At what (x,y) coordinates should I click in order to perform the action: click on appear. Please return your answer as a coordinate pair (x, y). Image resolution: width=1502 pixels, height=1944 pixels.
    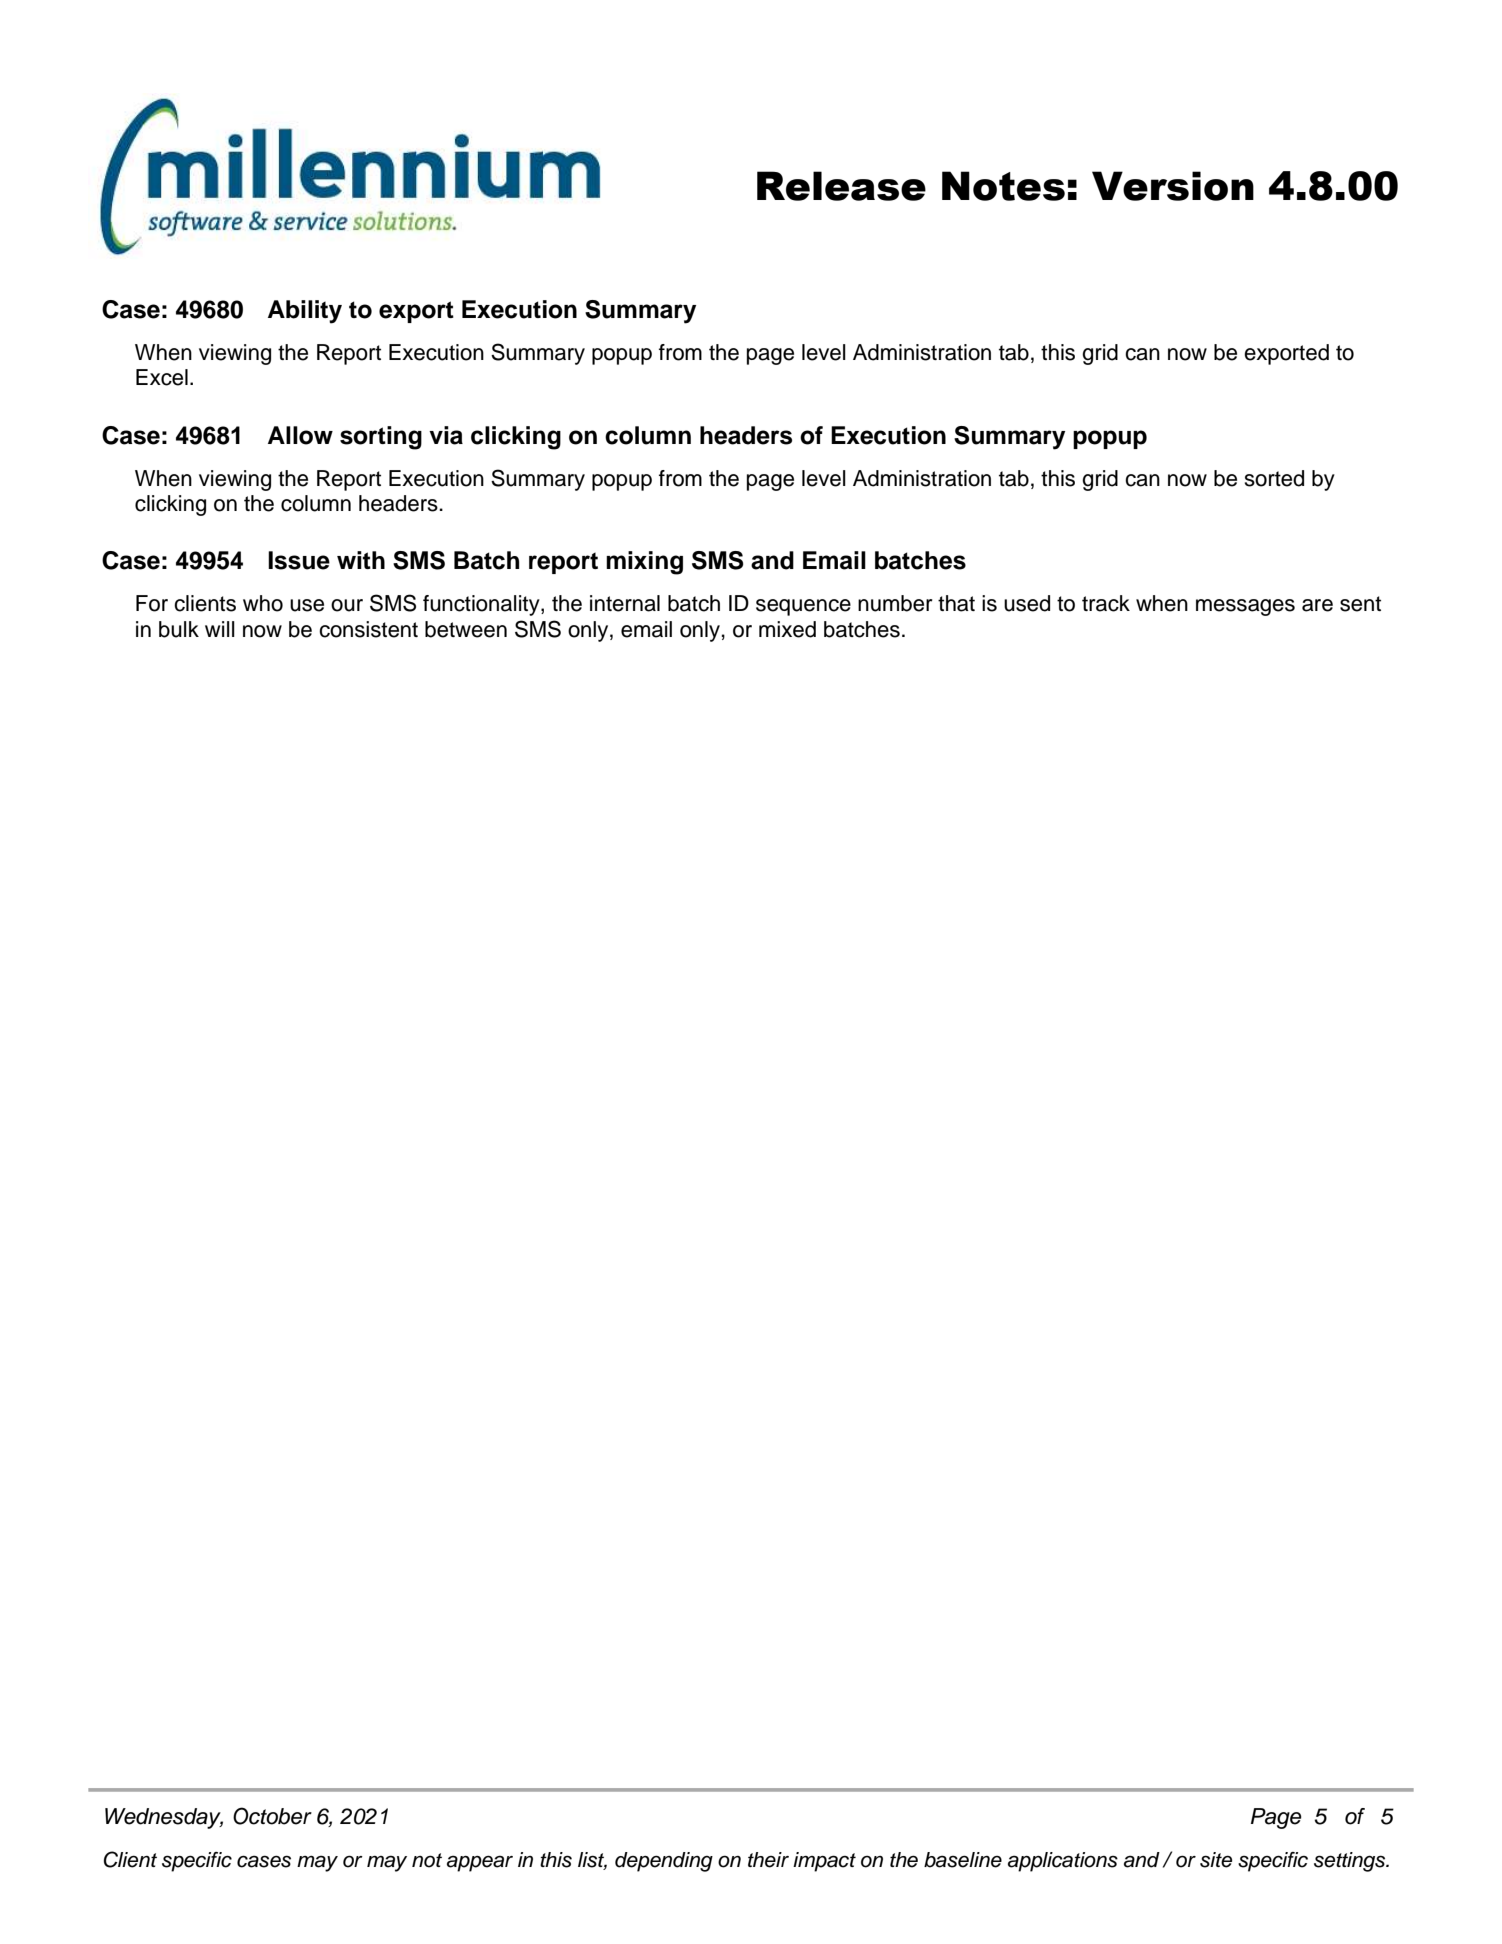
    Looking at the image, I should click on (480, 1863).
